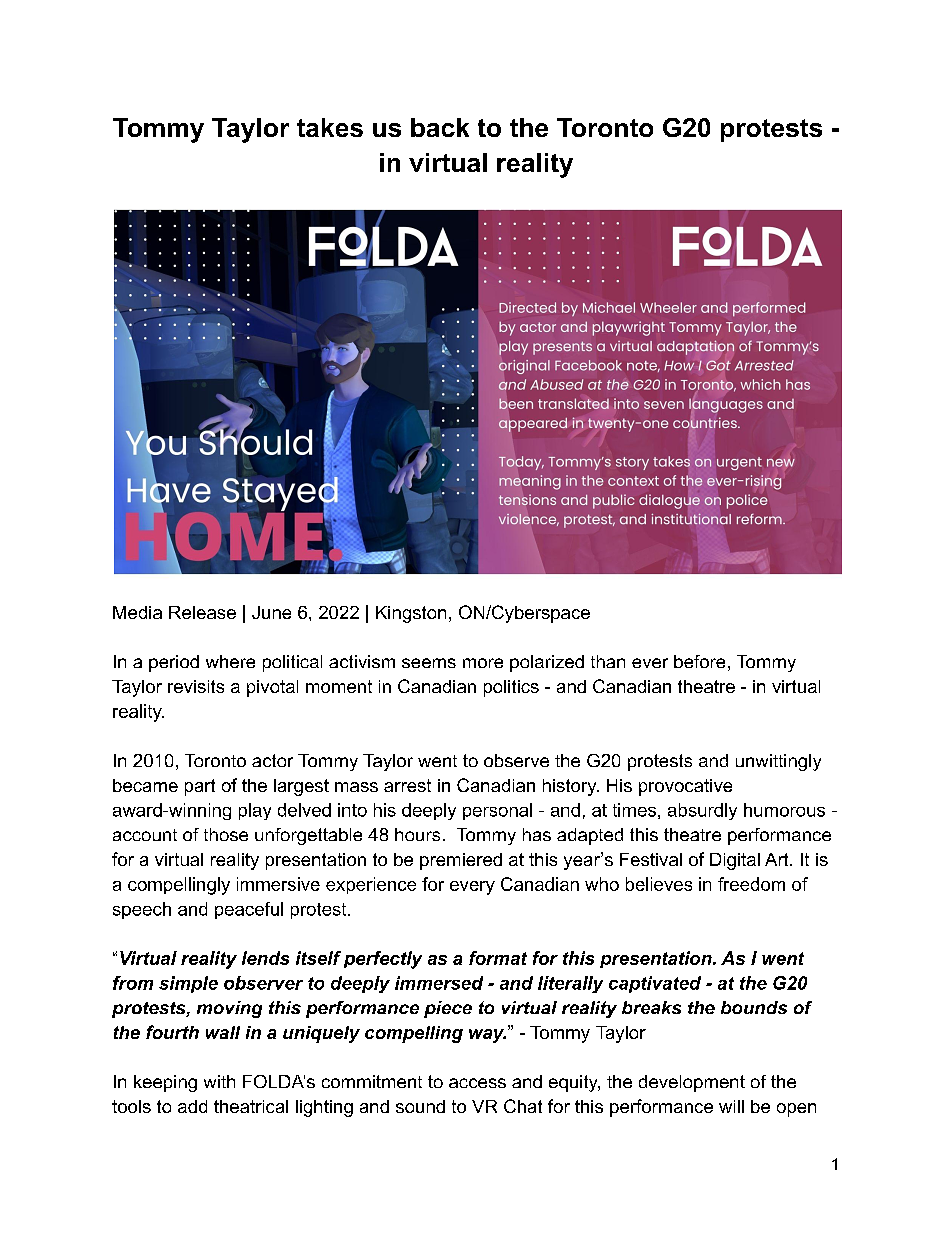 Image resolution: width=952 pixels, height=1233 pixels. Describe the element at coordinates (547, 663) in the screenshot. I see `polarized` at that location.
